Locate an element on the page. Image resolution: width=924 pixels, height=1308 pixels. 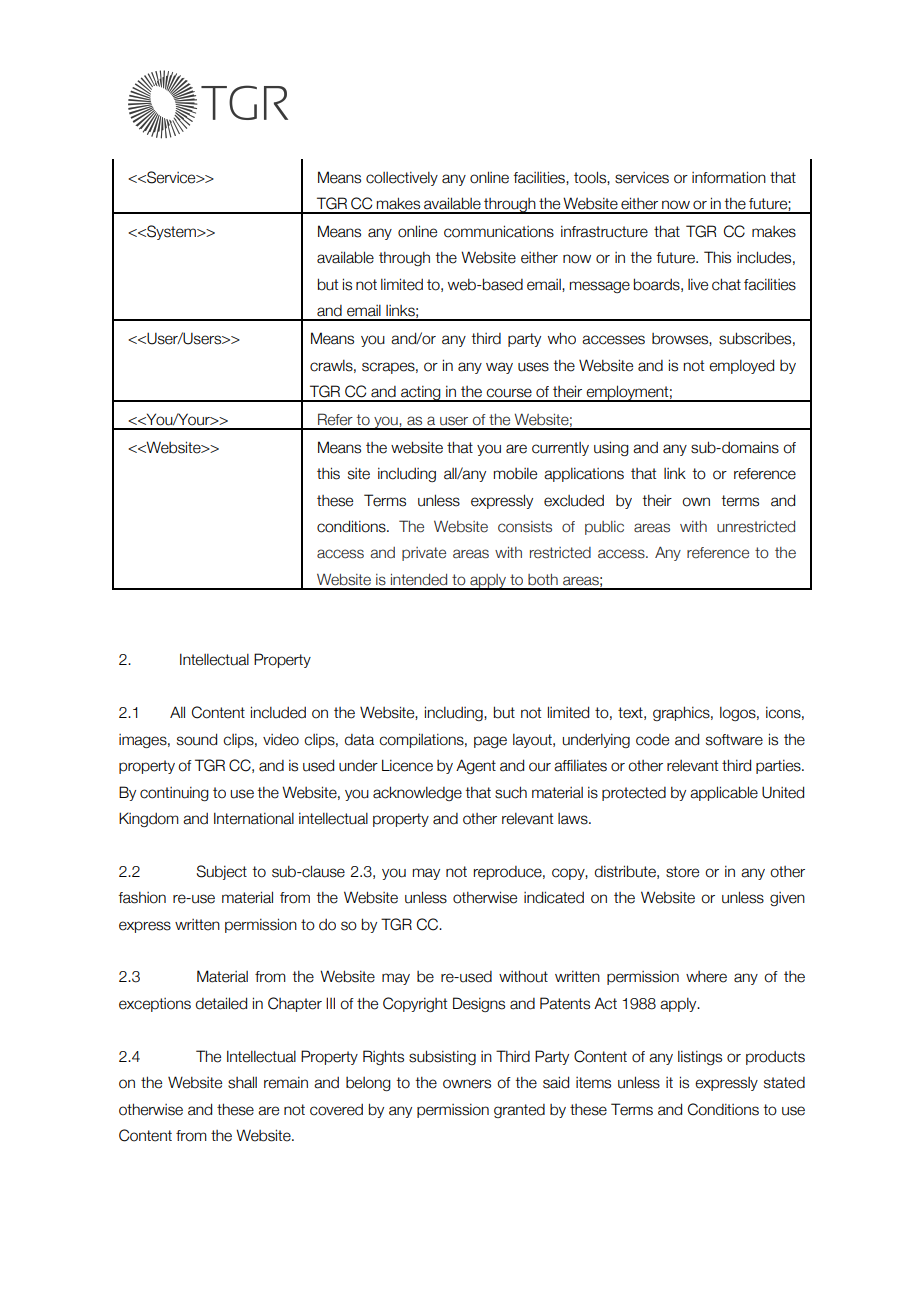
private is located at coordinates (424, 554).
